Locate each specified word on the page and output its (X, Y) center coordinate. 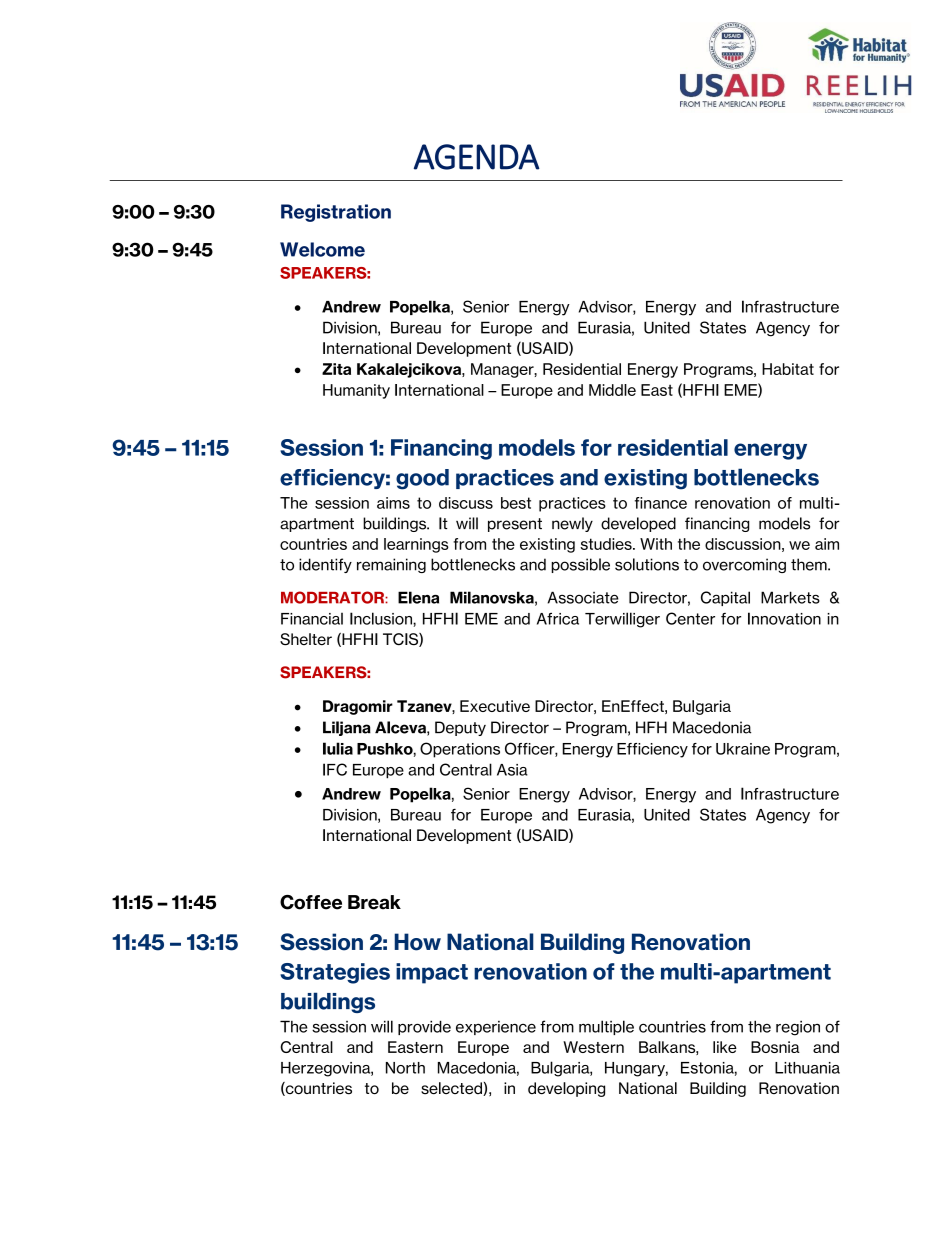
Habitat (788, 369)
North (405, 1068)
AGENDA (477, 157)
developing (566, 1089)
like (725, 1047)
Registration (336, 213)
